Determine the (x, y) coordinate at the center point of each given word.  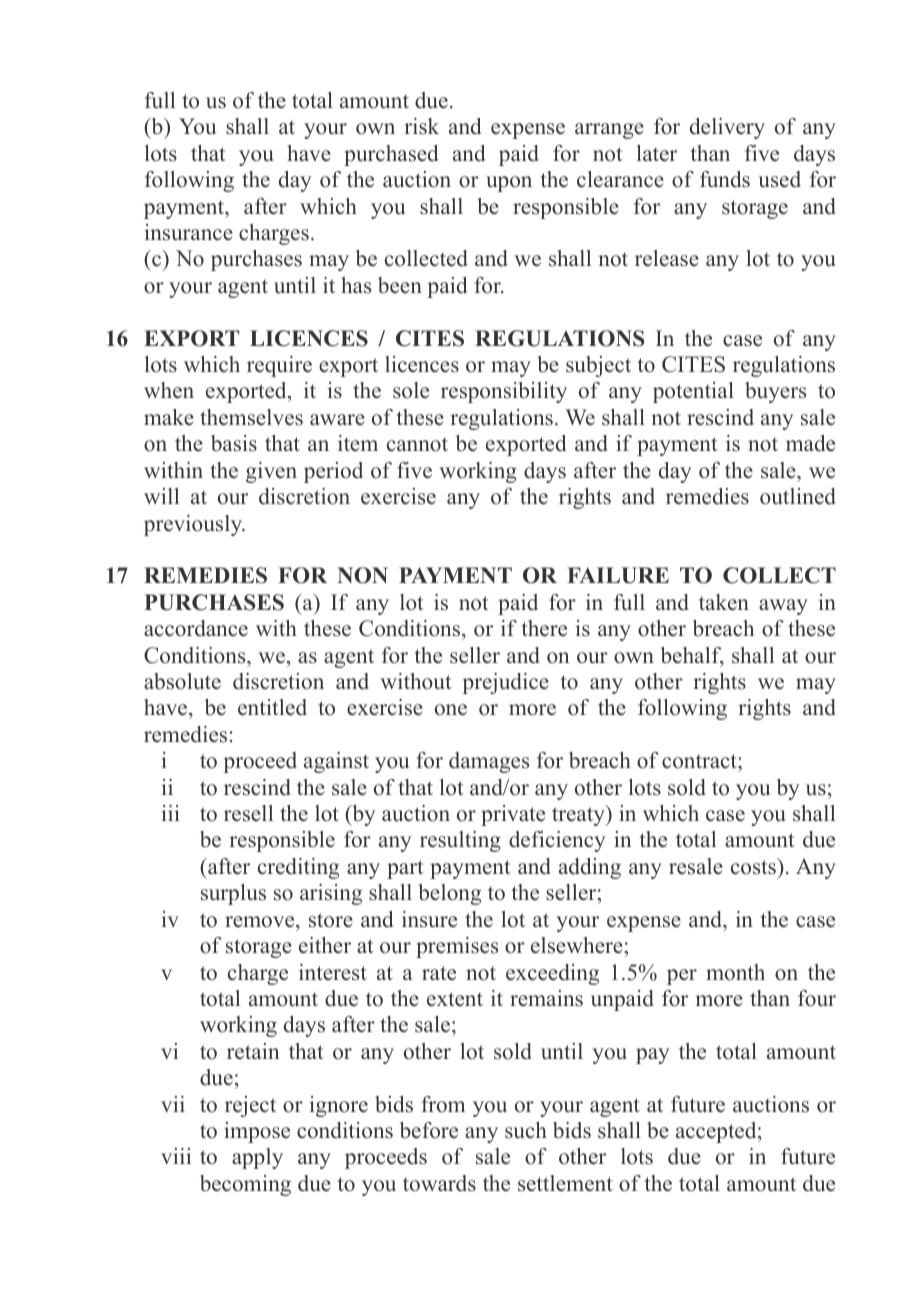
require (279, 366)
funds (725, 179)
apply (257, 1158)
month (735, 972)
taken (724, 602)
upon (509, 184)
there (544, 628)
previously (194, 525)
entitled (272, 707)
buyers (775, 392)
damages (489, 762)
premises (457, 947)
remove (261, 922)
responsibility (504, 392)
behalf (692, 656)
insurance (188, 232)
